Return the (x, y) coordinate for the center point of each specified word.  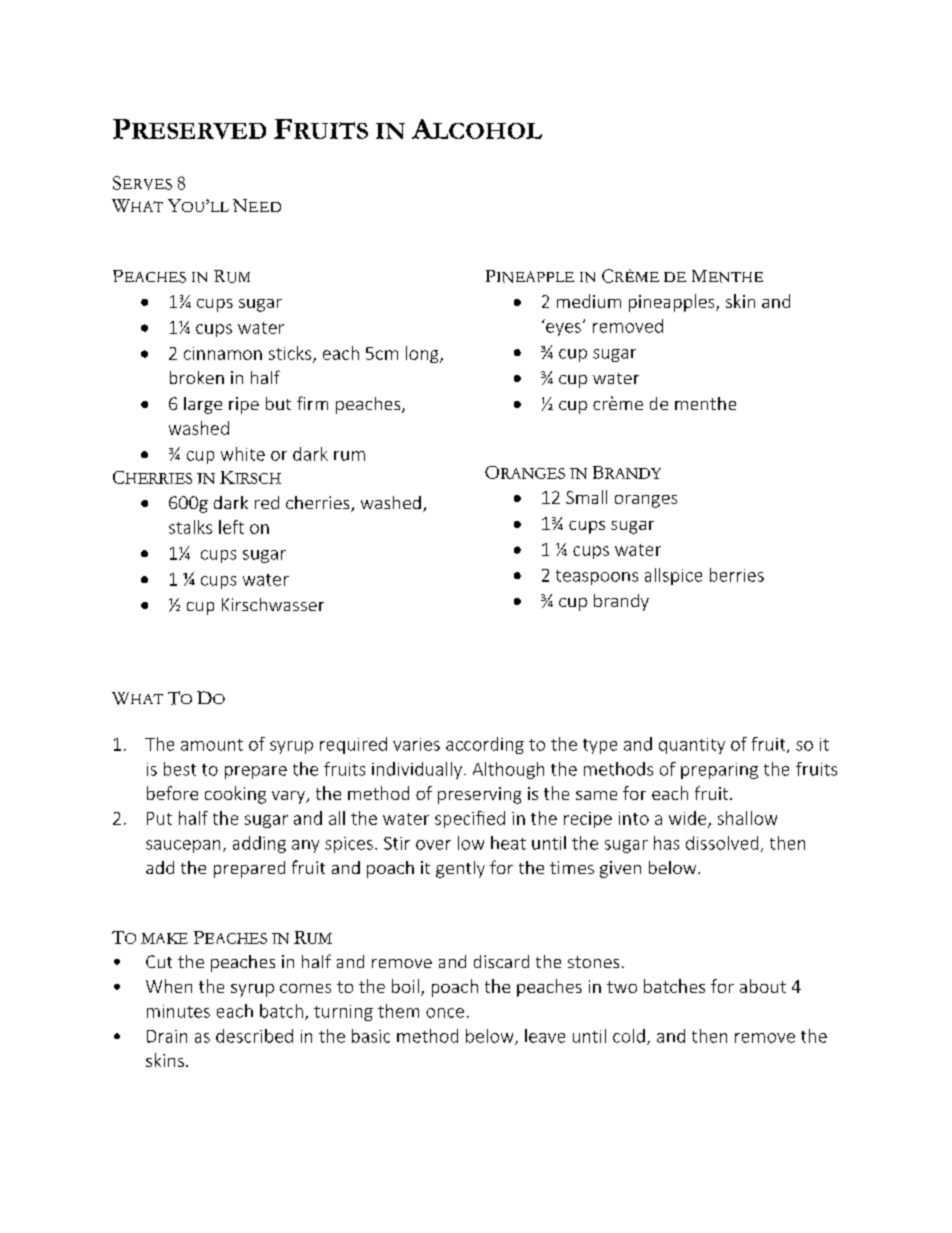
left (231, 527)
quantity (692, 746)
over (433, 845)
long (423, 354)
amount (212, 745)
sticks (291, 354)
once (445, 1013)
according (485, 745)
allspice (673, 576)
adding (259, 844)
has (666, 843)
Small (586, 497)
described (254, 1036)
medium (589, 301)
